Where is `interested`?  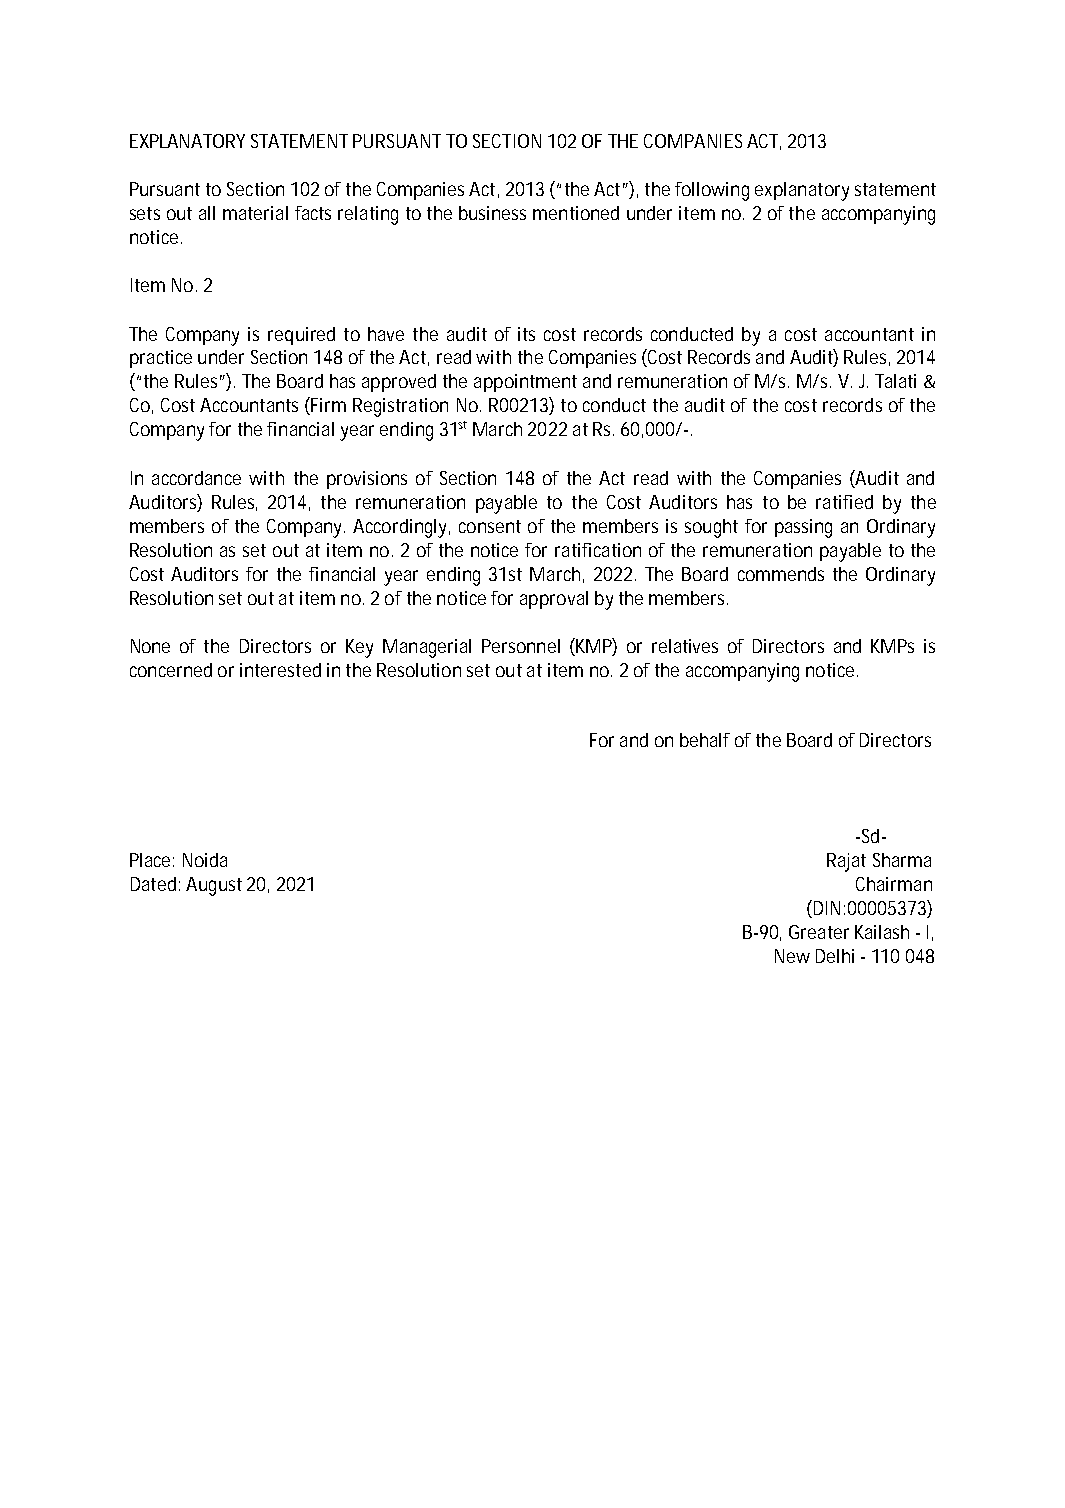 interested is located at coordinates (280, 670).
